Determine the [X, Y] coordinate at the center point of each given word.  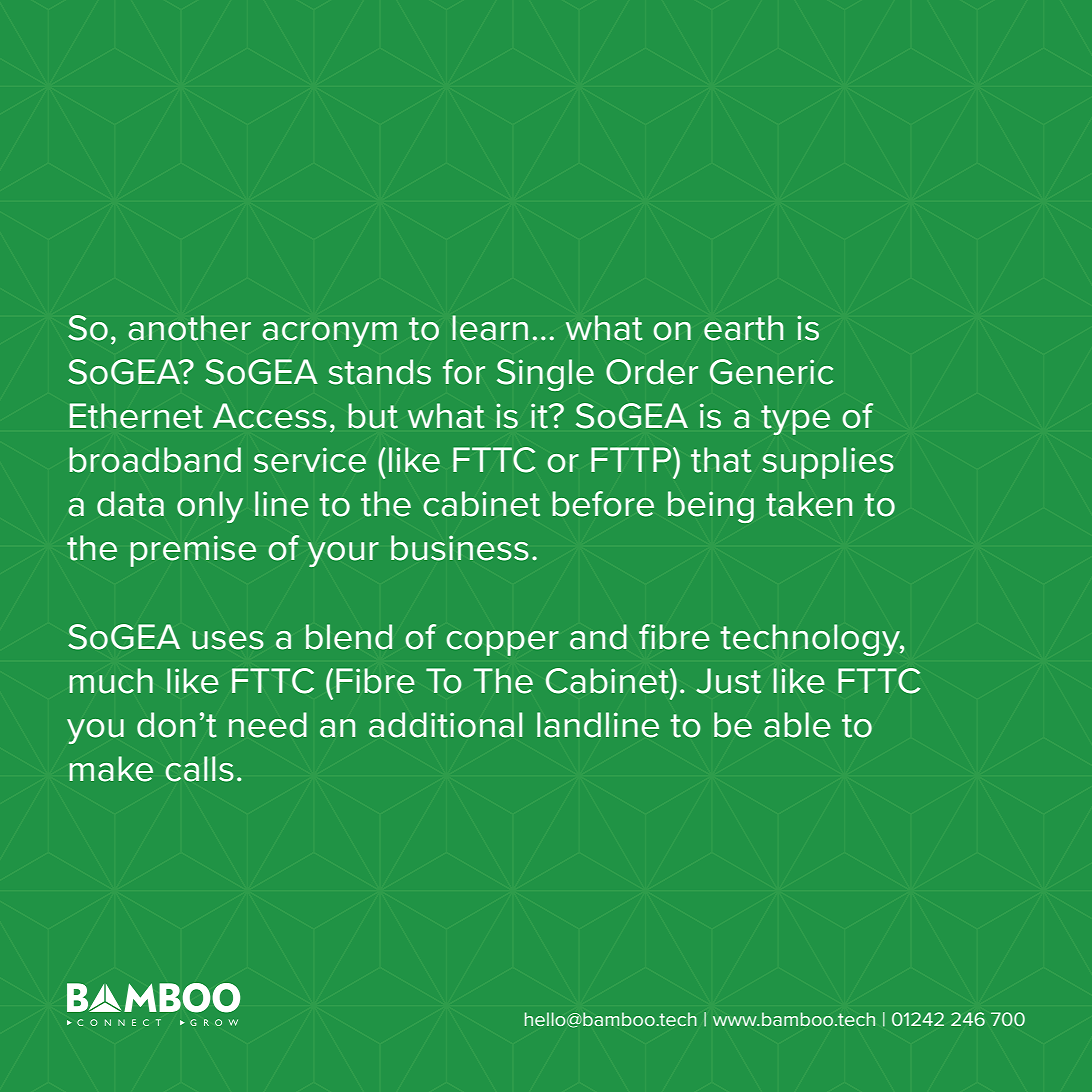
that [721, 460]
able [797, 725]
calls [199, 769]
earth [743, 328]
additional [445, 725]
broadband [155, 460]
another [189, 328]
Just [728, 681]
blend [349, 637]
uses [228, 640]
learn [490, 328]
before [603, 504]
